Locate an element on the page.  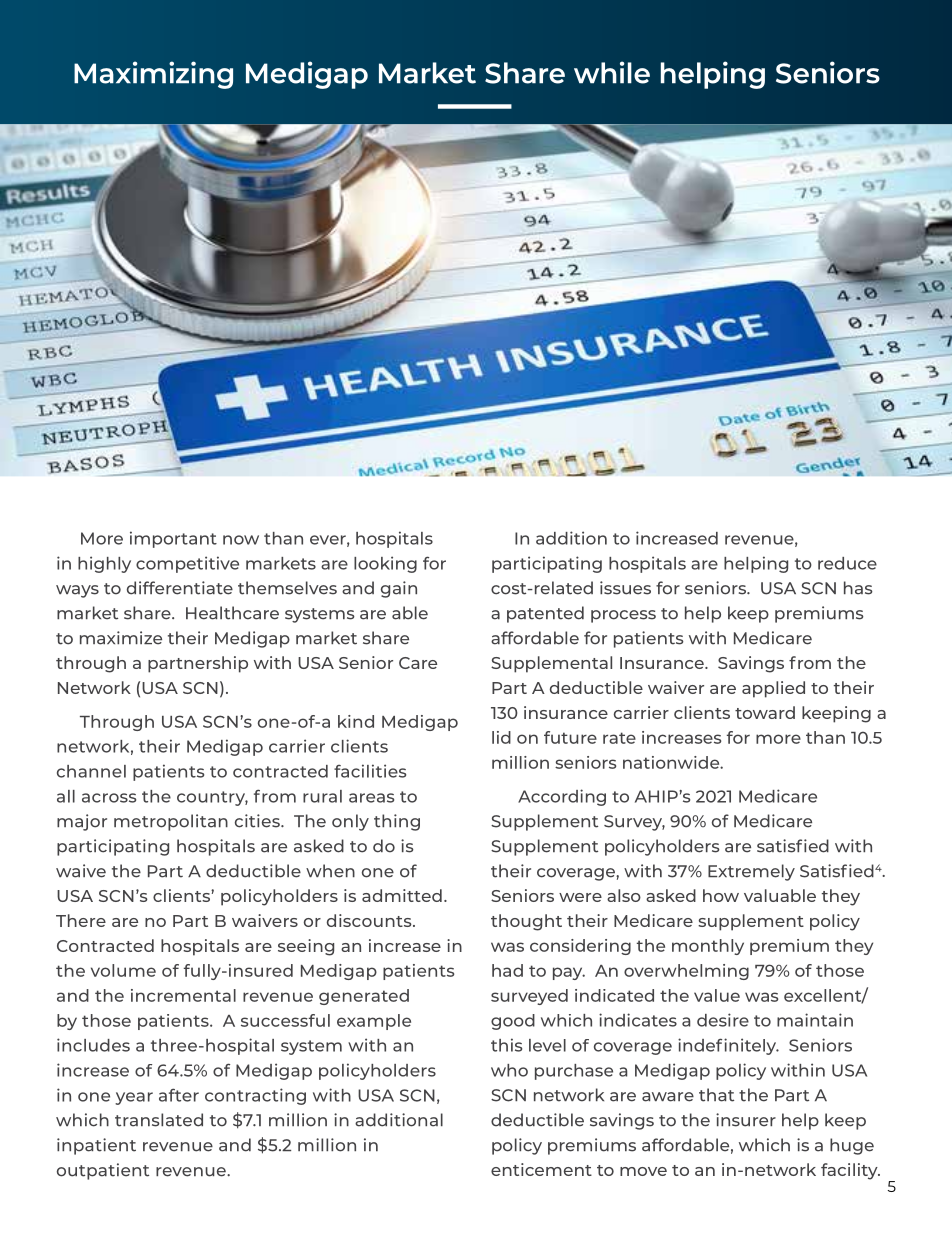
insurer is located at coordinates (746, 1120).
